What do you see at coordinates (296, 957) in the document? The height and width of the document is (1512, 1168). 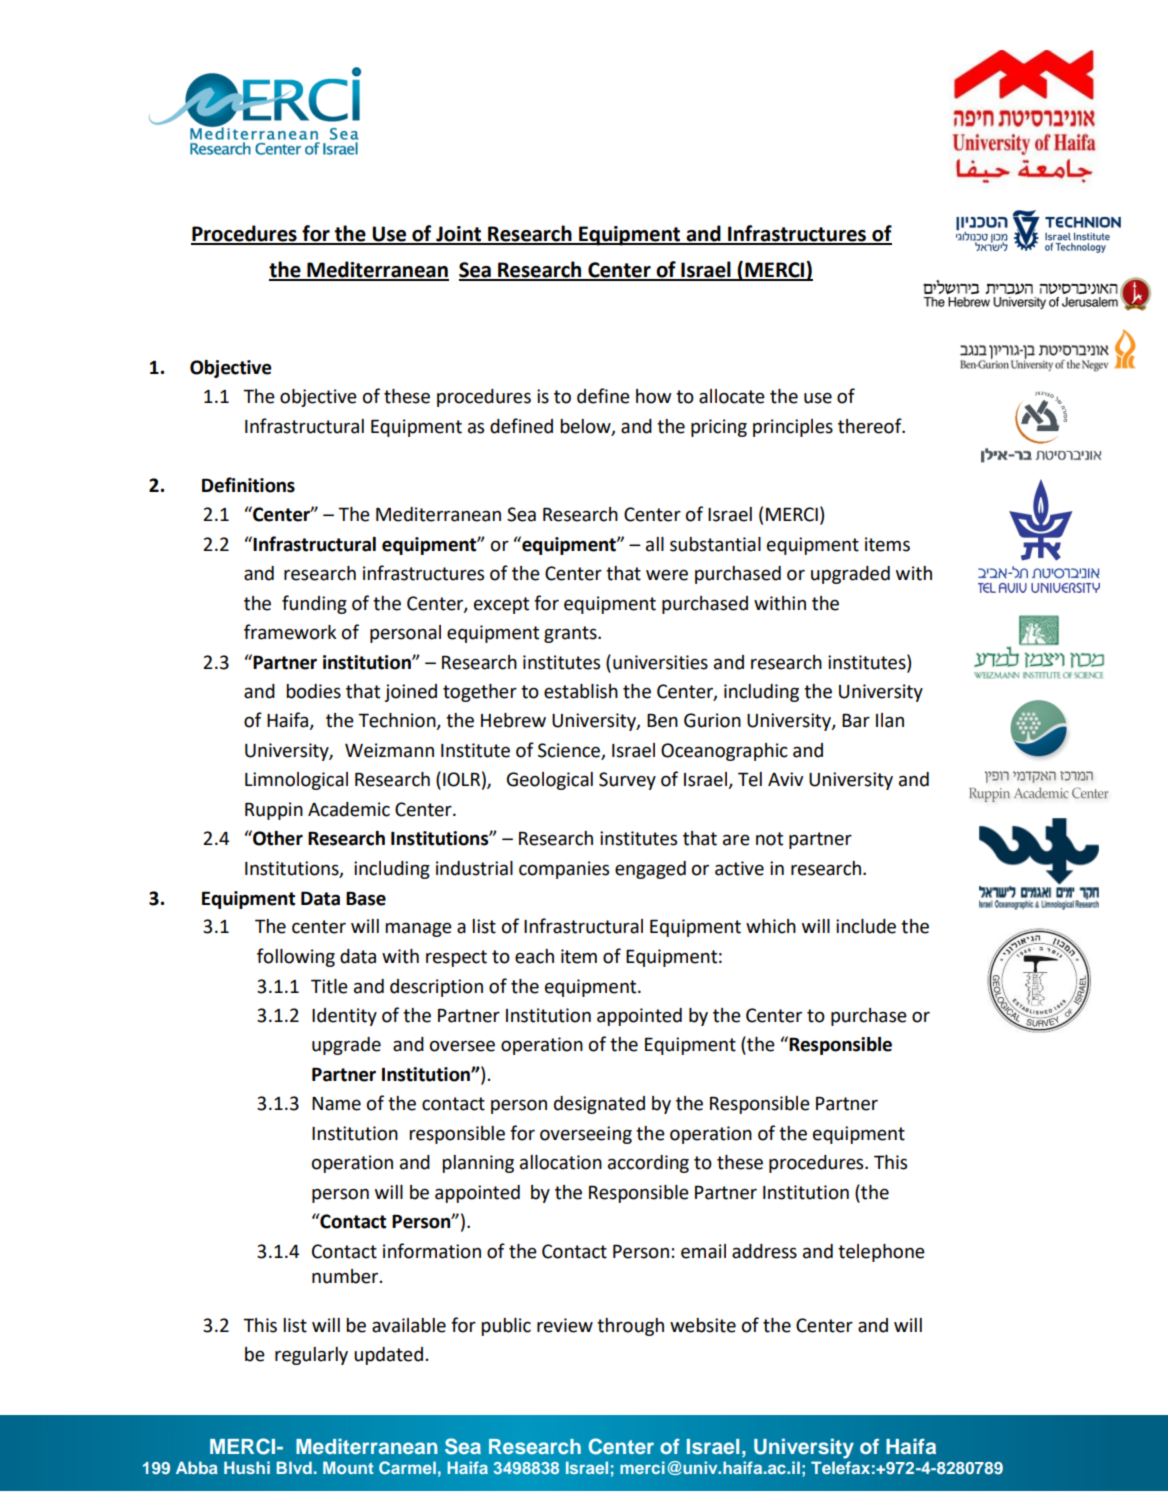 I see `following` at bounding box center [296, 957].
